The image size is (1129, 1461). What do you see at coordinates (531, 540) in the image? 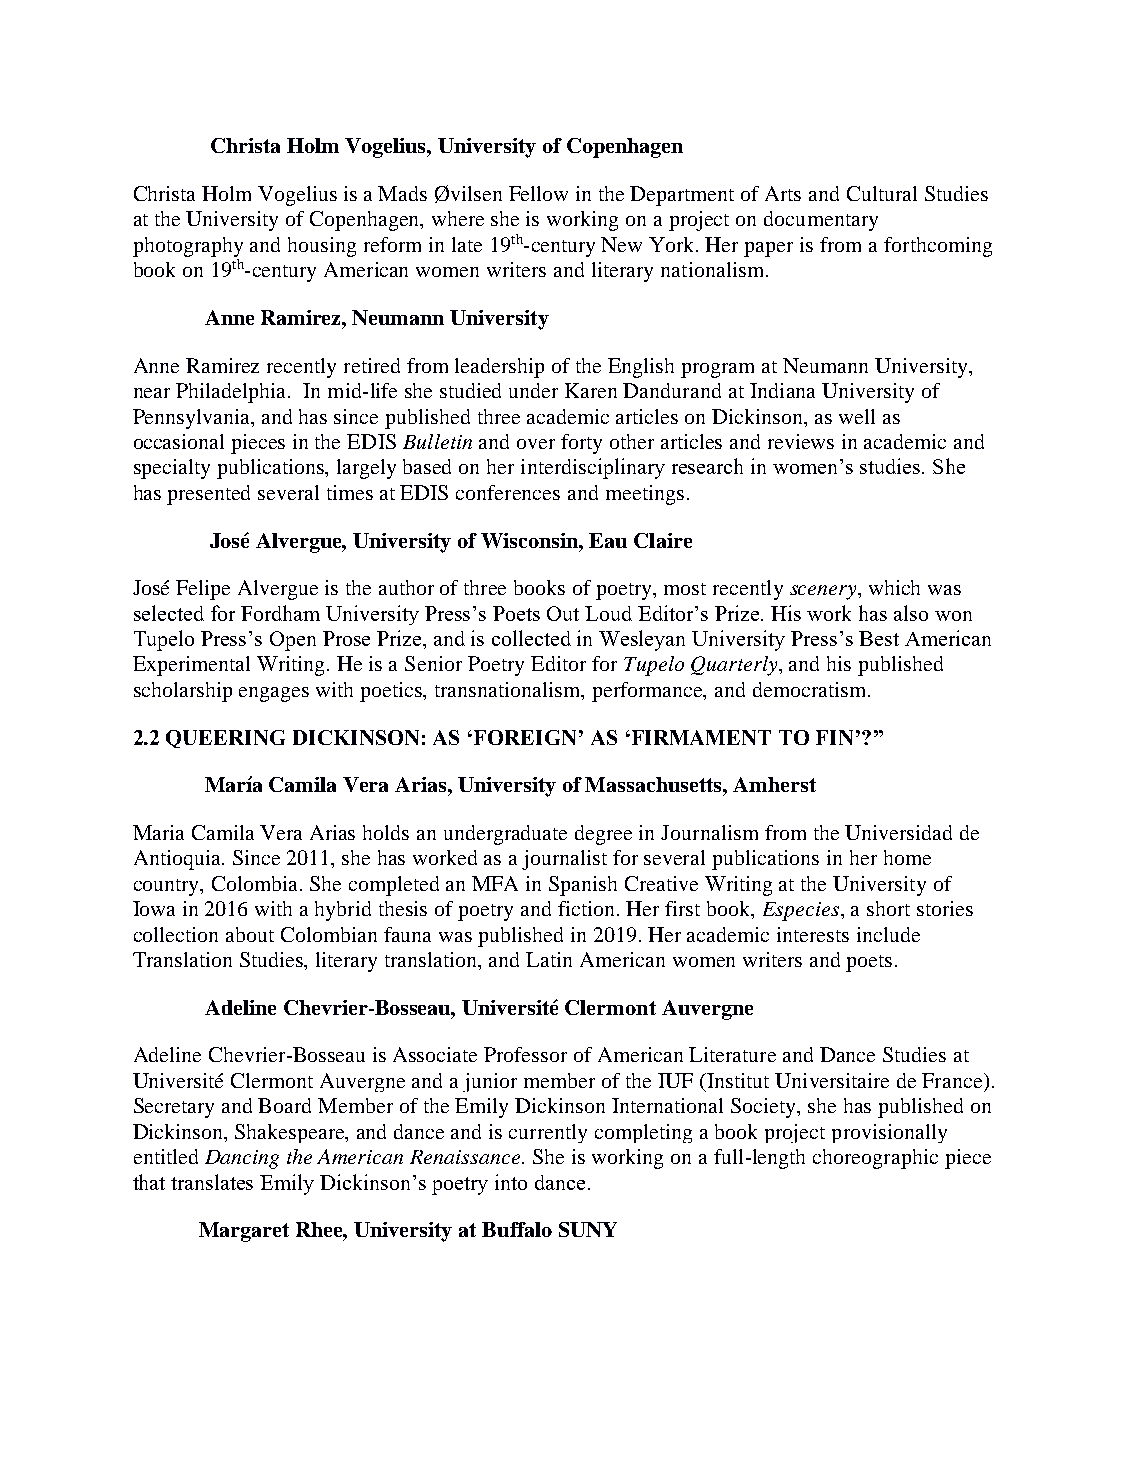
I see `Wisconsin` at bounding box center [531, 540].
